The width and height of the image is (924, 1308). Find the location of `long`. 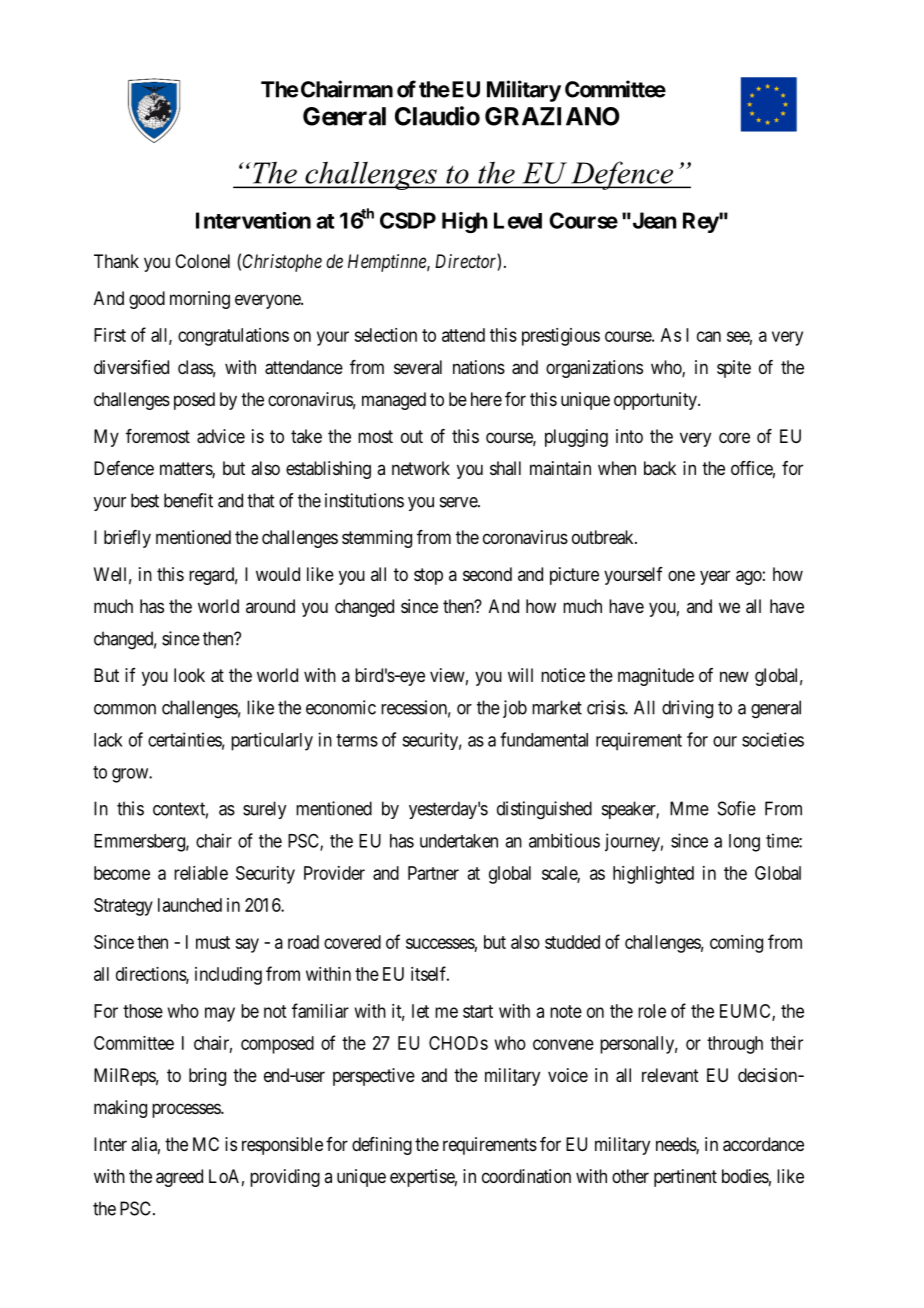

long is located at coordinates (744, 843).
